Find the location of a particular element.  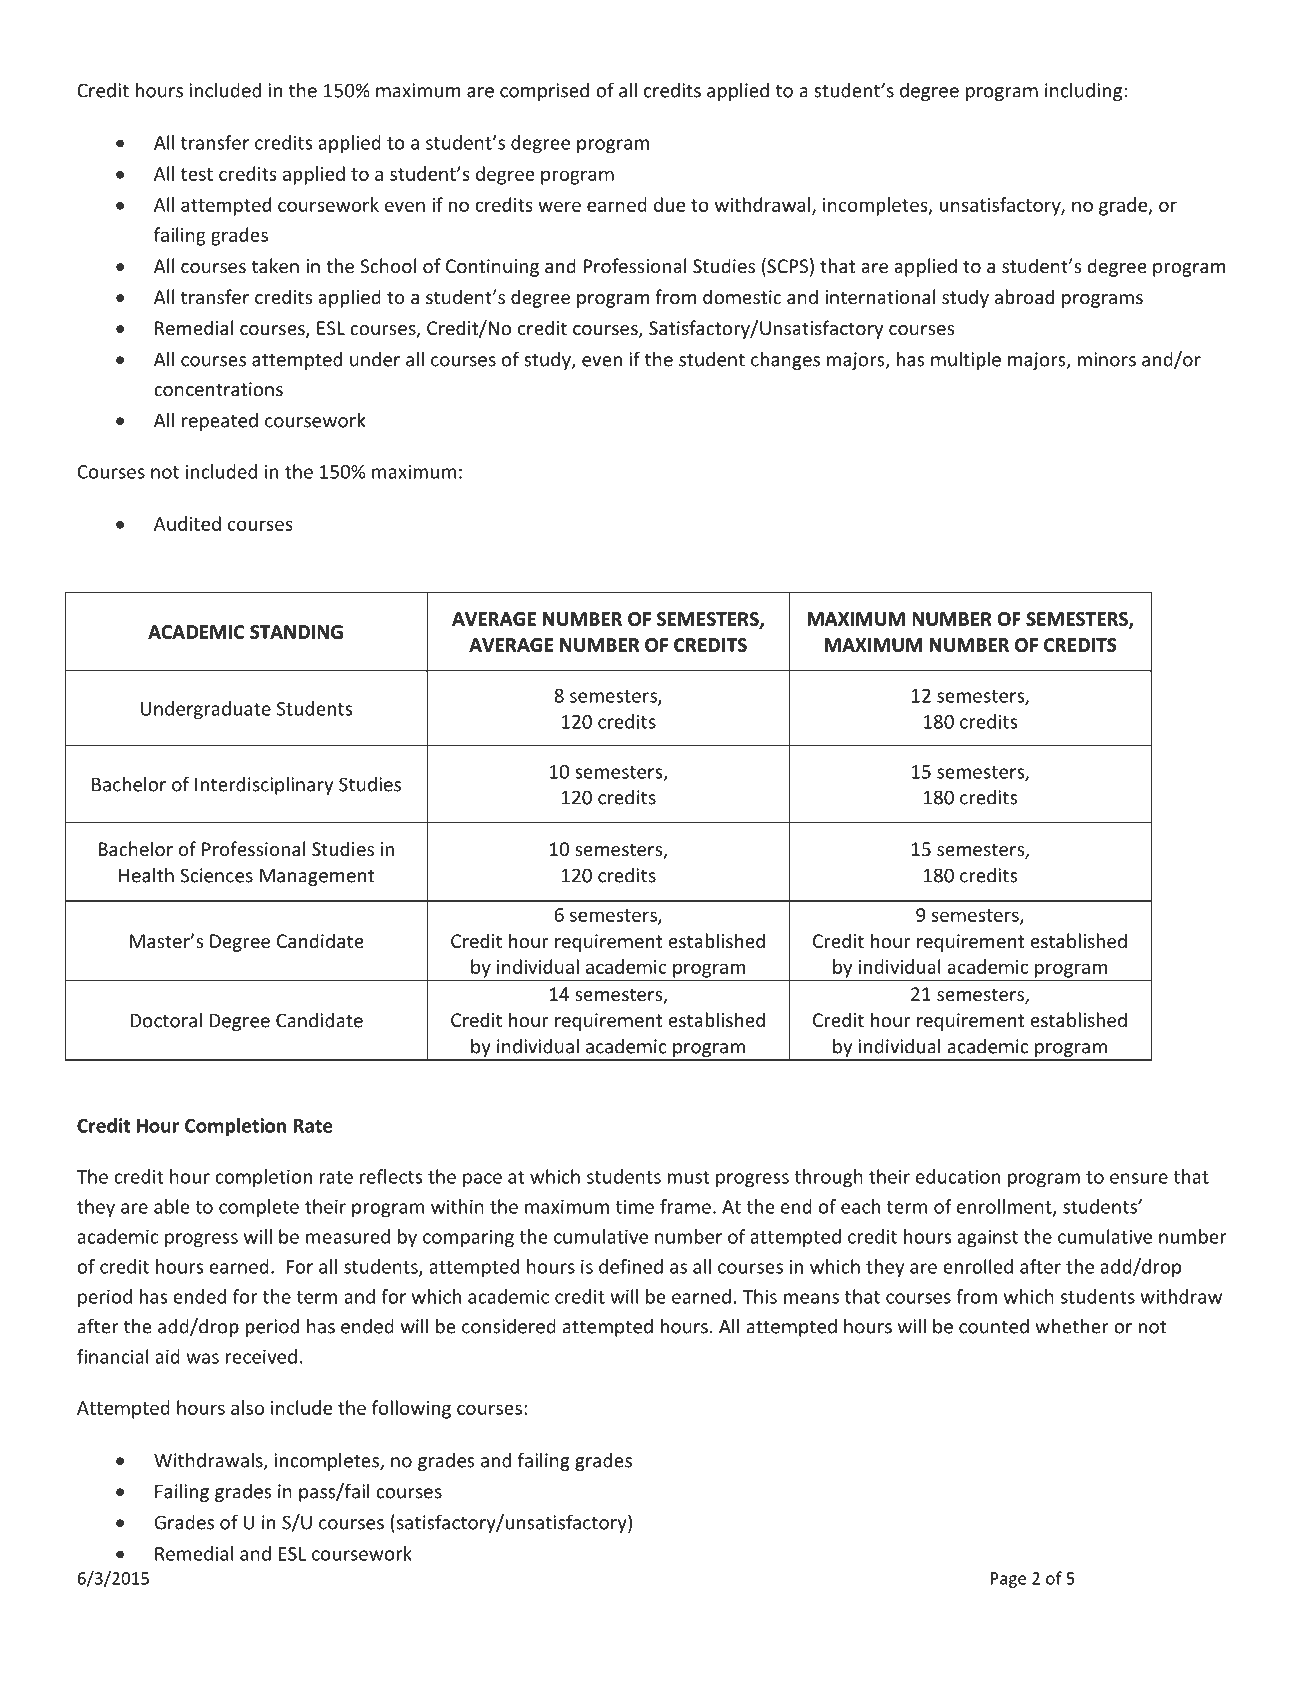

education is located at coordinates (958, 1176).
